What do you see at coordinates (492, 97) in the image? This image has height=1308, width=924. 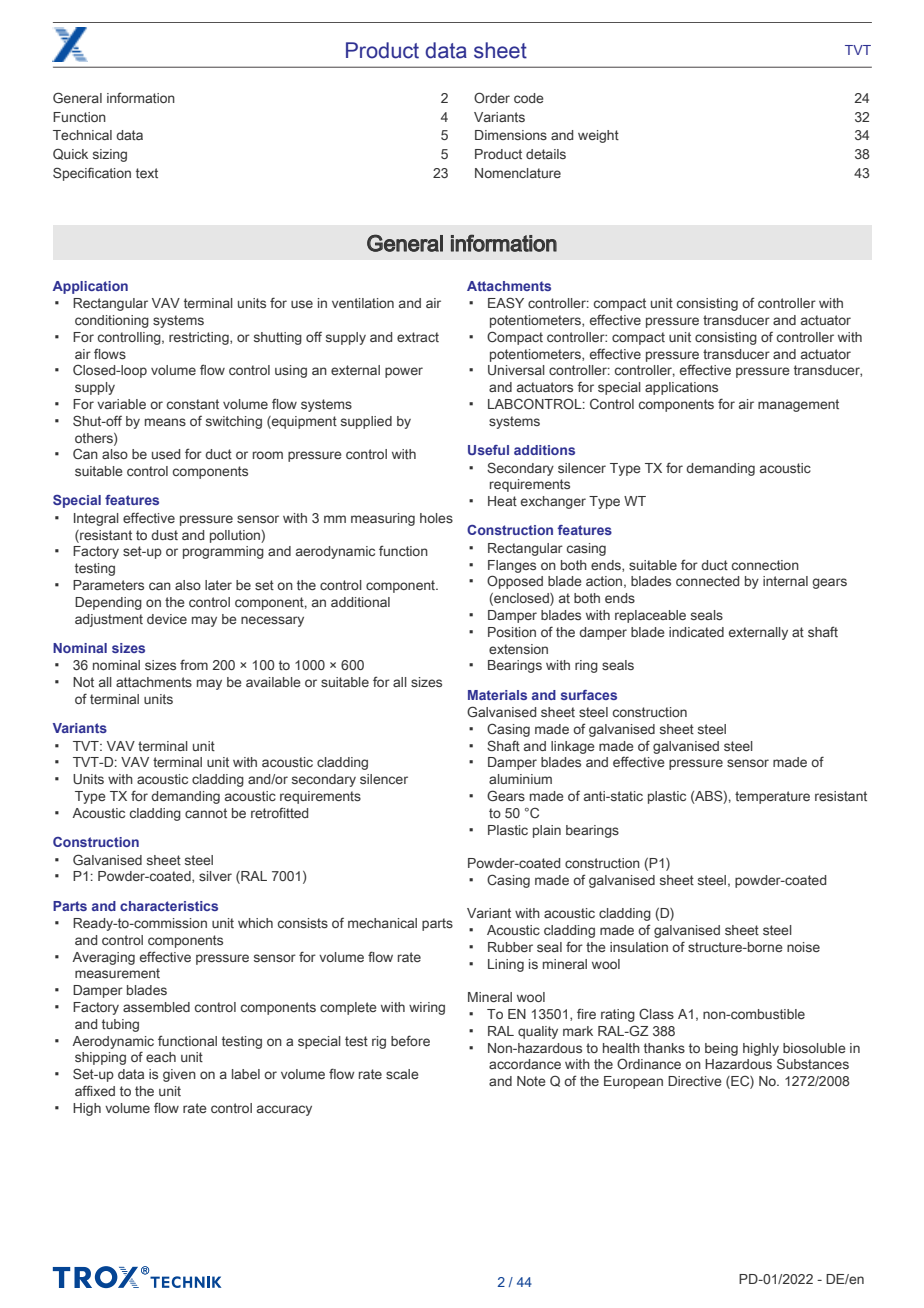 I see `Order` at bounding box center [492, 97].
